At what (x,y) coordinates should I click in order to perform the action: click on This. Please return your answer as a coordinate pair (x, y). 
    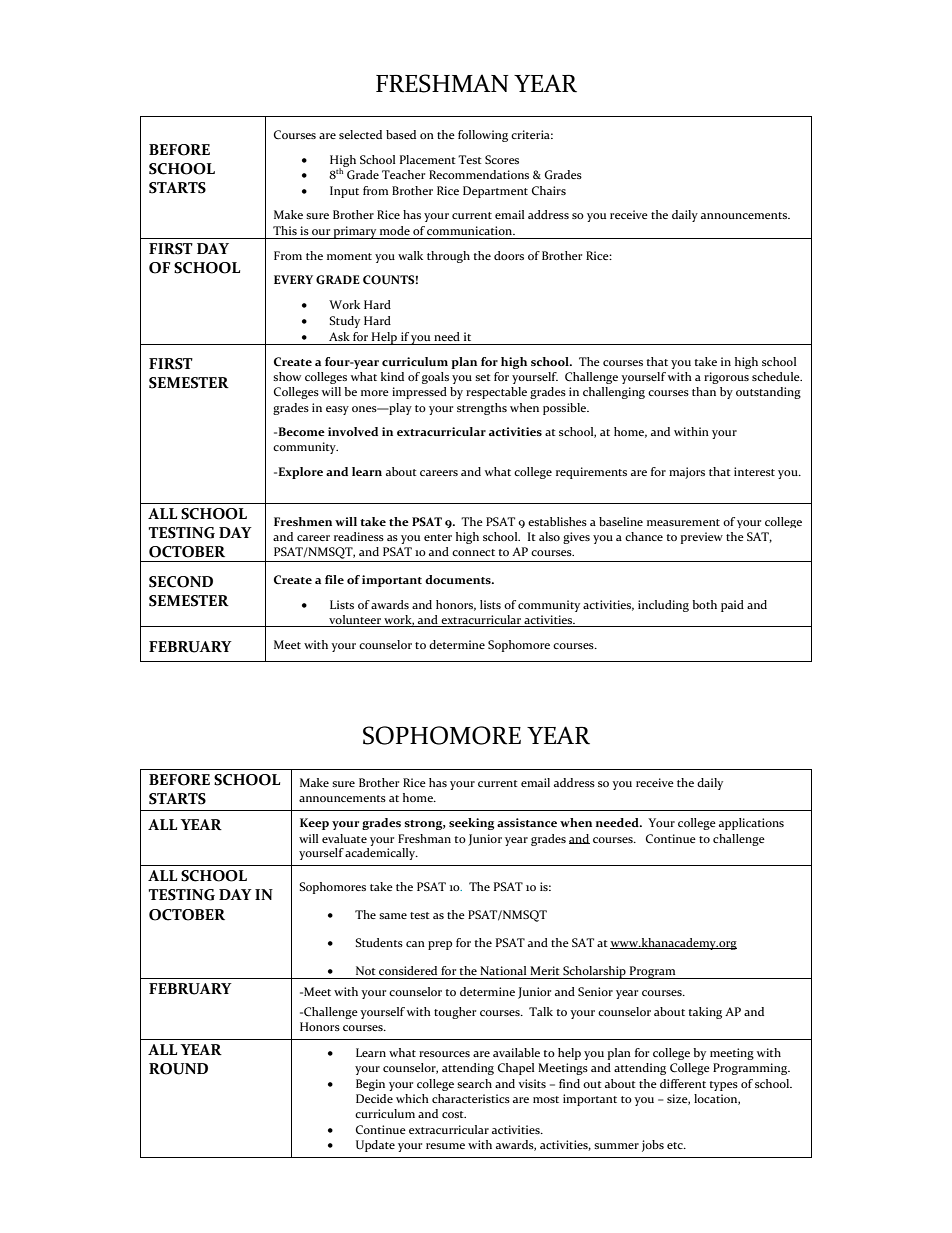
    Looking at the image, I should click on (285, 230).
